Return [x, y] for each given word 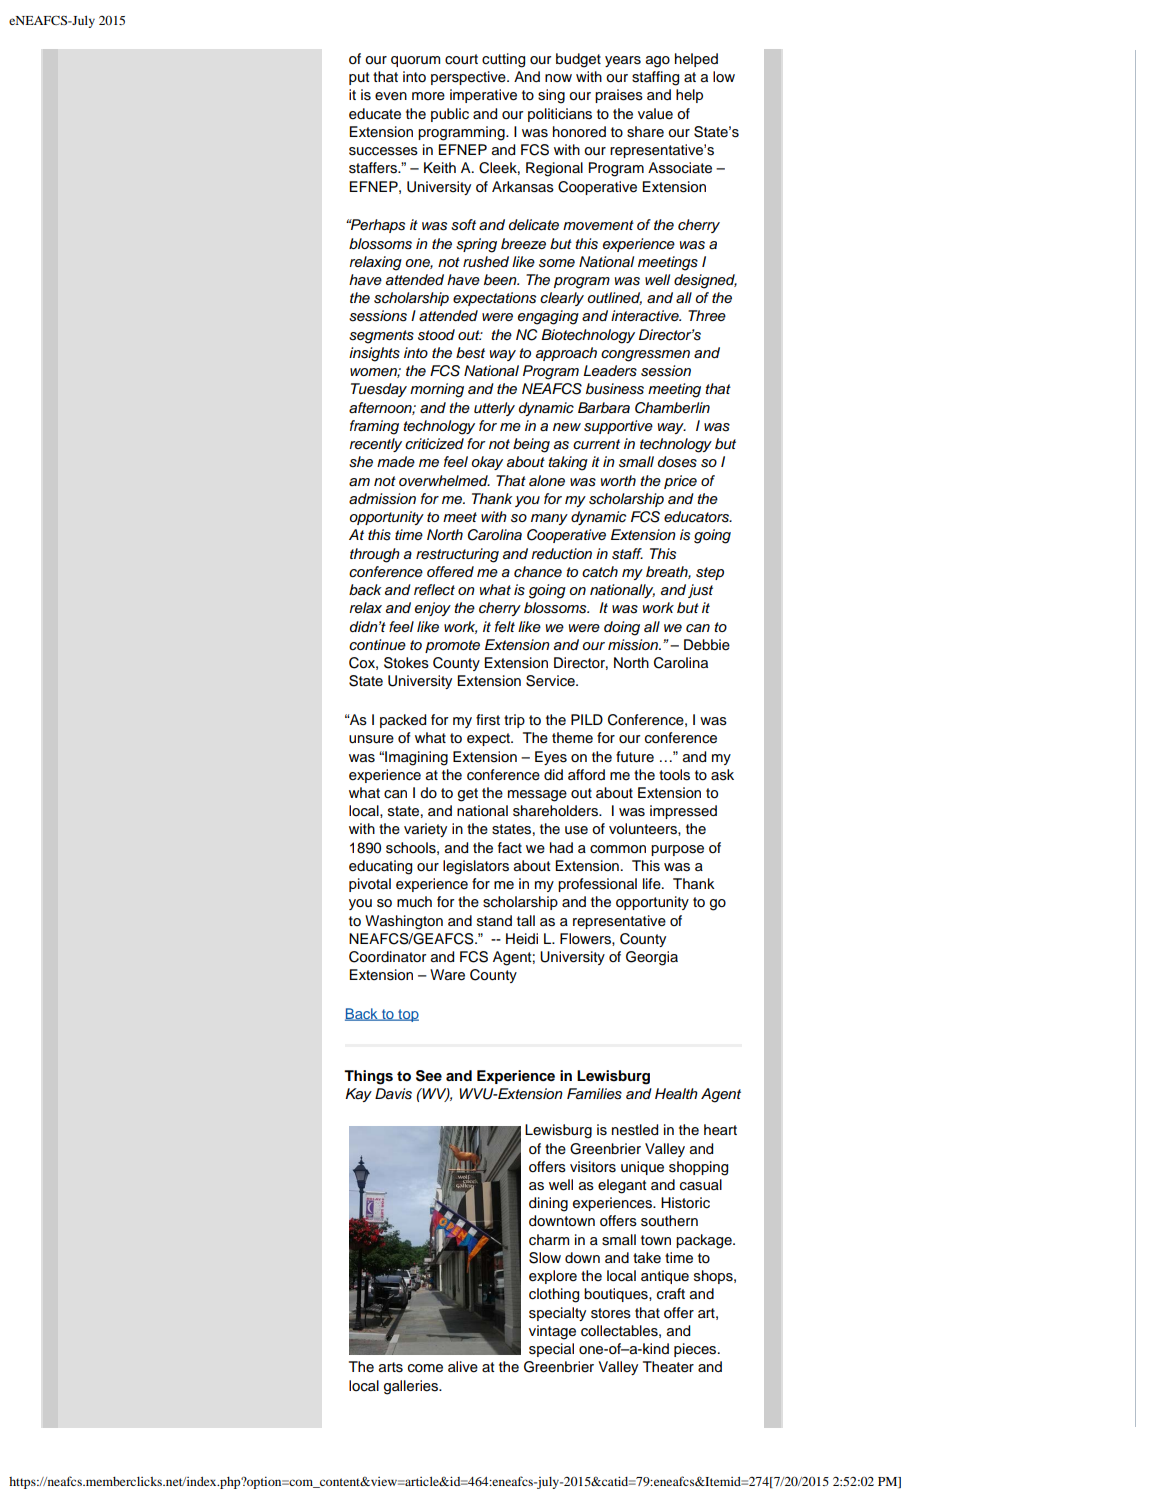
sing [551, 96]
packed [403, 721]
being [531, 445]
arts [391, 1367]
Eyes [551, 758]
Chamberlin [672, 408]
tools [674, 775]
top [407, 1015]
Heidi [522, 938]
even [391, 96]
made [396, 462]
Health [676, 1094]
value [655, 114]
